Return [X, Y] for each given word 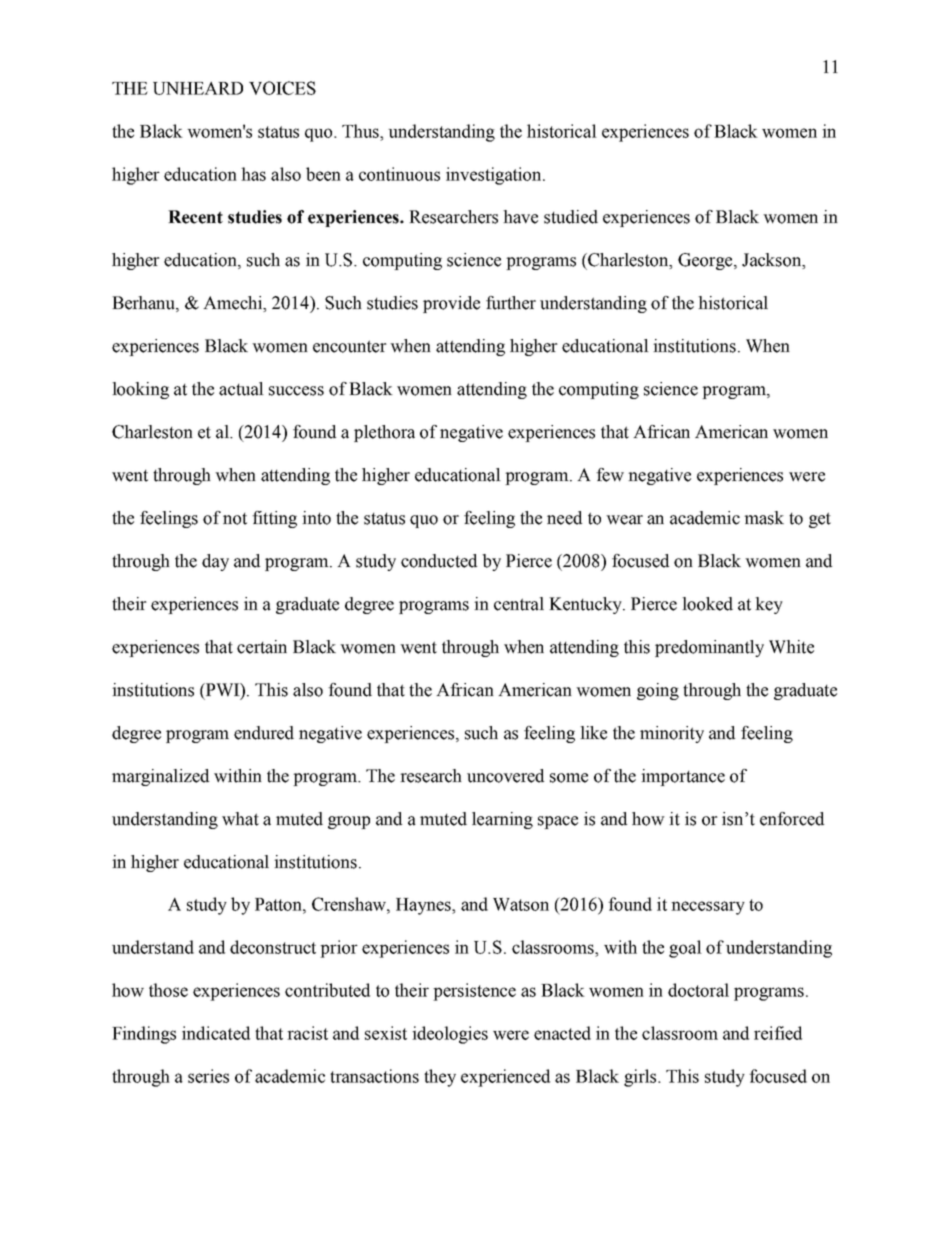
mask [764, 518]
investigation [495, 176]
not [235, 519]
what [240, 819]
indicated [216, 1033]
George [706, 261]
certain [262, 647]
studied [571, 217]
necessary [708, 908]
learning [502, 820]
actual [241, 389]
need [564, 518]
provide [451, 304]
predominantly [709, 648]
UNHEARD [198, 88]
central [519, 604]
